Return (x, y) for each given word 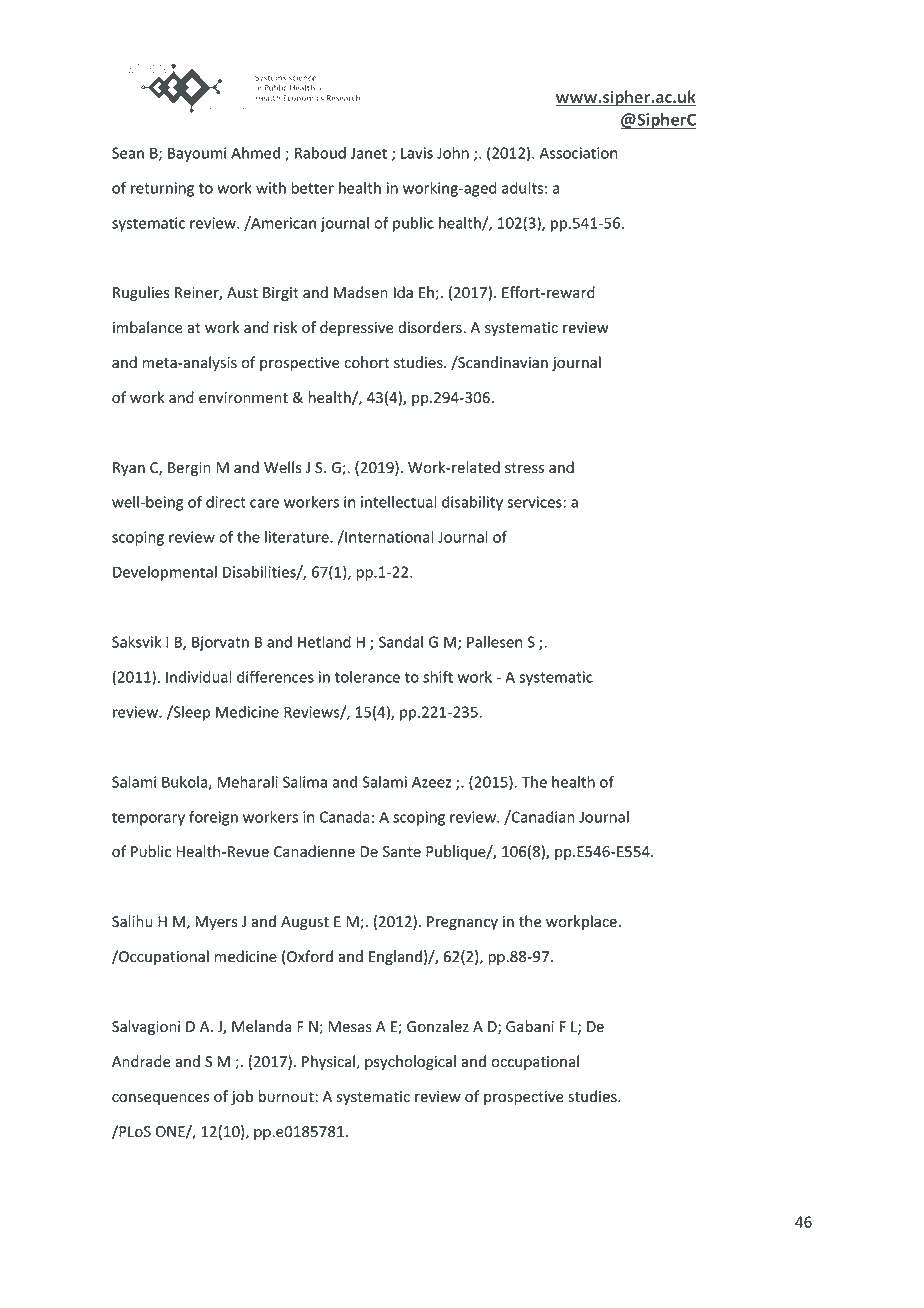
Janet (368, 153)
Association (578, 153)
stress (524, 468)
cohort (367, 362)
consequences (160, 1099)
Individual (199, 677)
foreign (213, 818)
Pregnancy (462, 923)
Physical (328, 1062)
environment (243, 398)
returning (162, 189)
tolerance (367, 677)
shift (438, 676)
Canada (345, 817)
